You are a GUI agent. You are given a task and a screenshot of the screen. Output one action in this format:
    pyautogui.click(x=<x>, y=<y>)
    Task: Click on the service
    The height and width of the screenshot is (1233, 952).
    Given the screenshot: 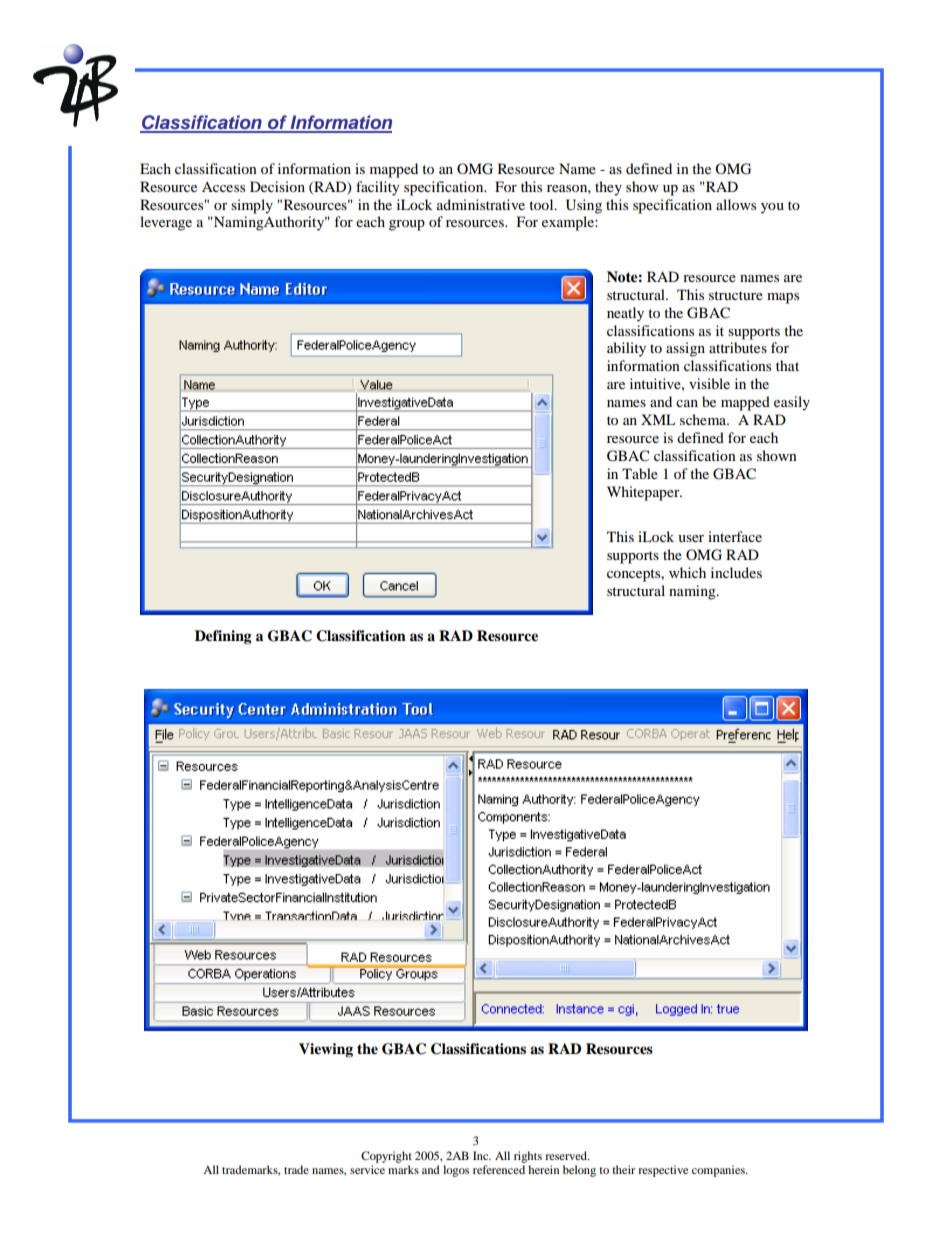 What is the action you would take?
    pyautogui.click(x=367, y=1169)
